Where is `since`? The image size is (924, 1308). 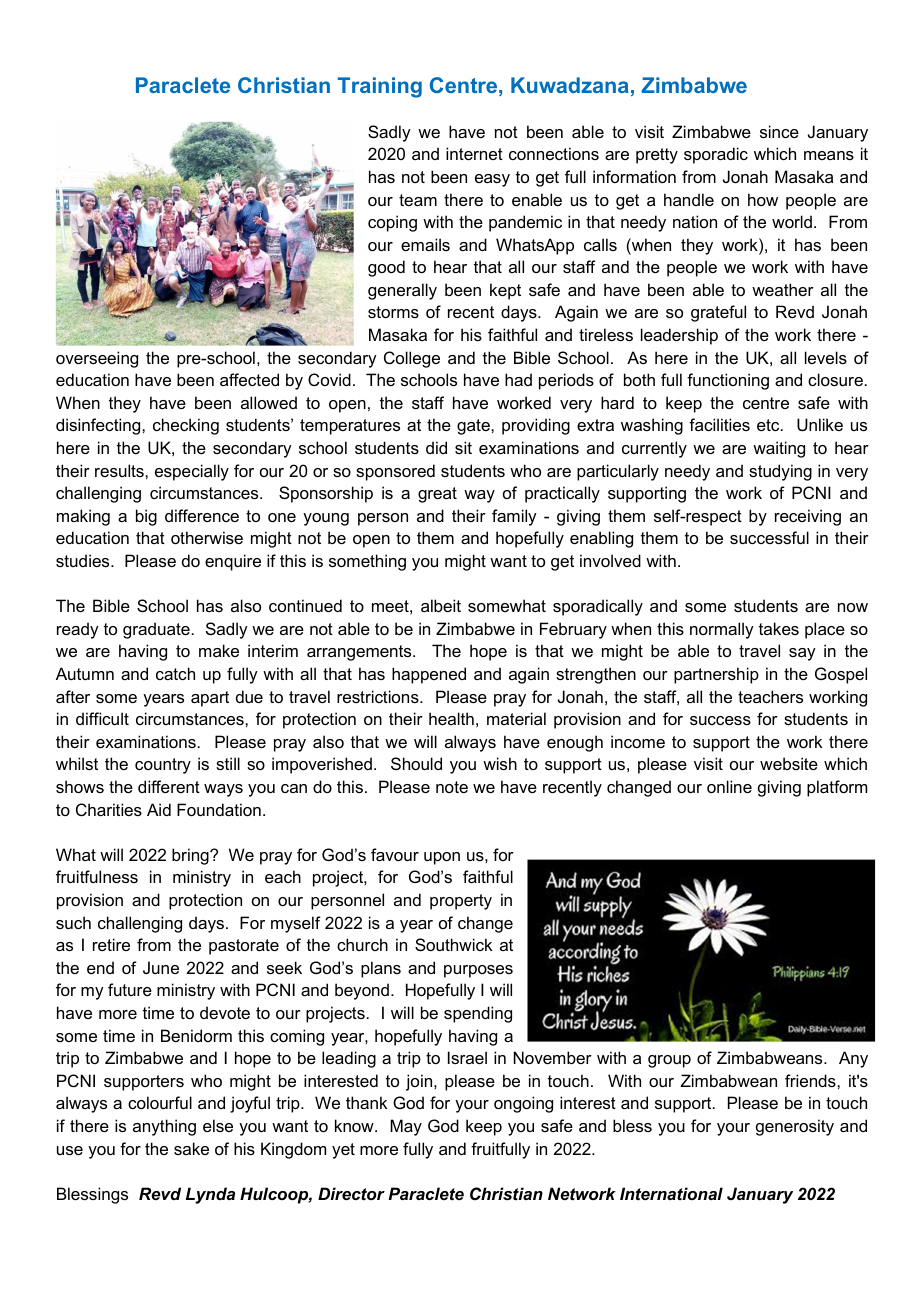 since is located at coordinates (779, 131).
